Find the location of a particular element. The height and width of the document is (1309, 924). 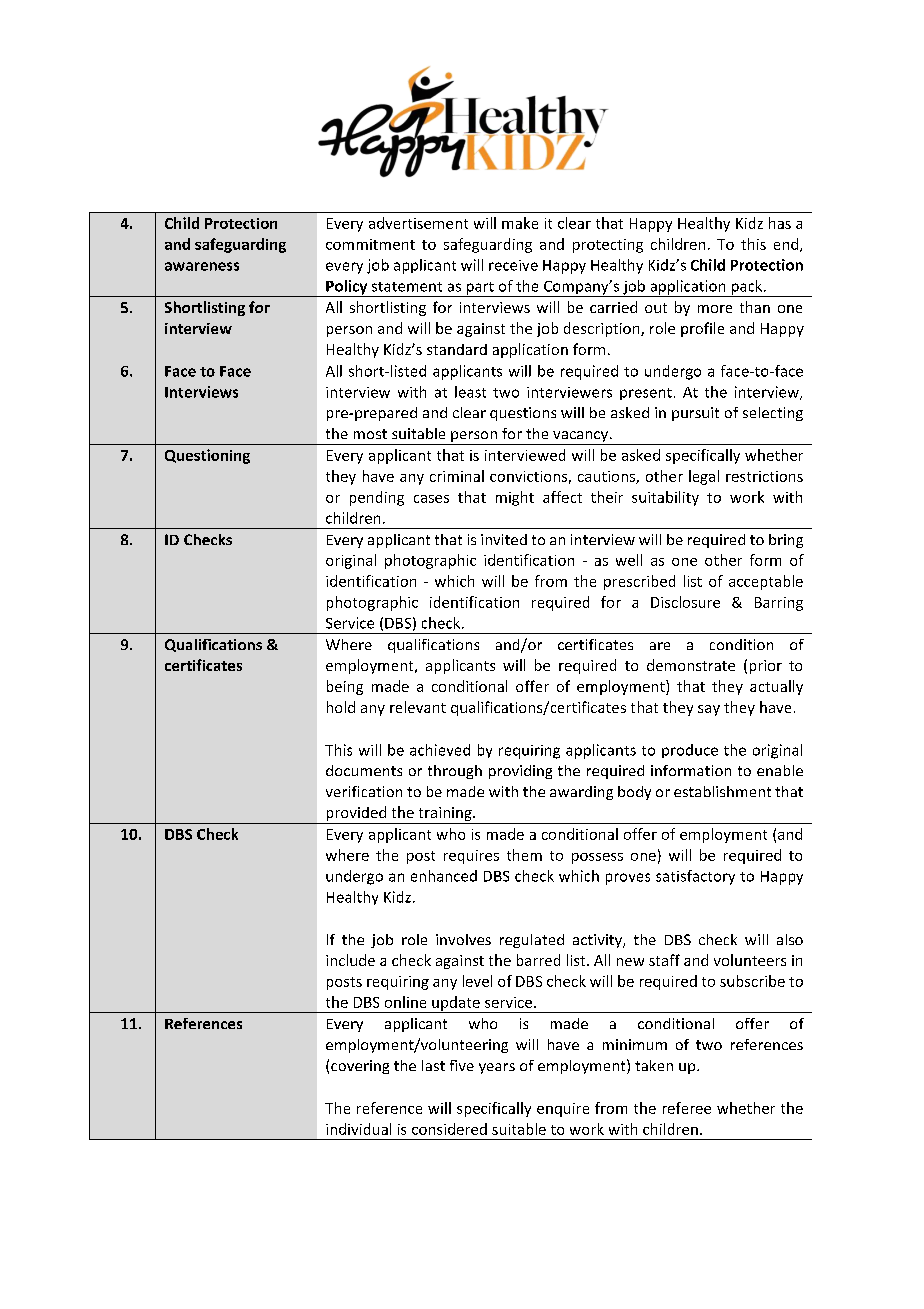

awareness is located at coordinates (202, 266).
